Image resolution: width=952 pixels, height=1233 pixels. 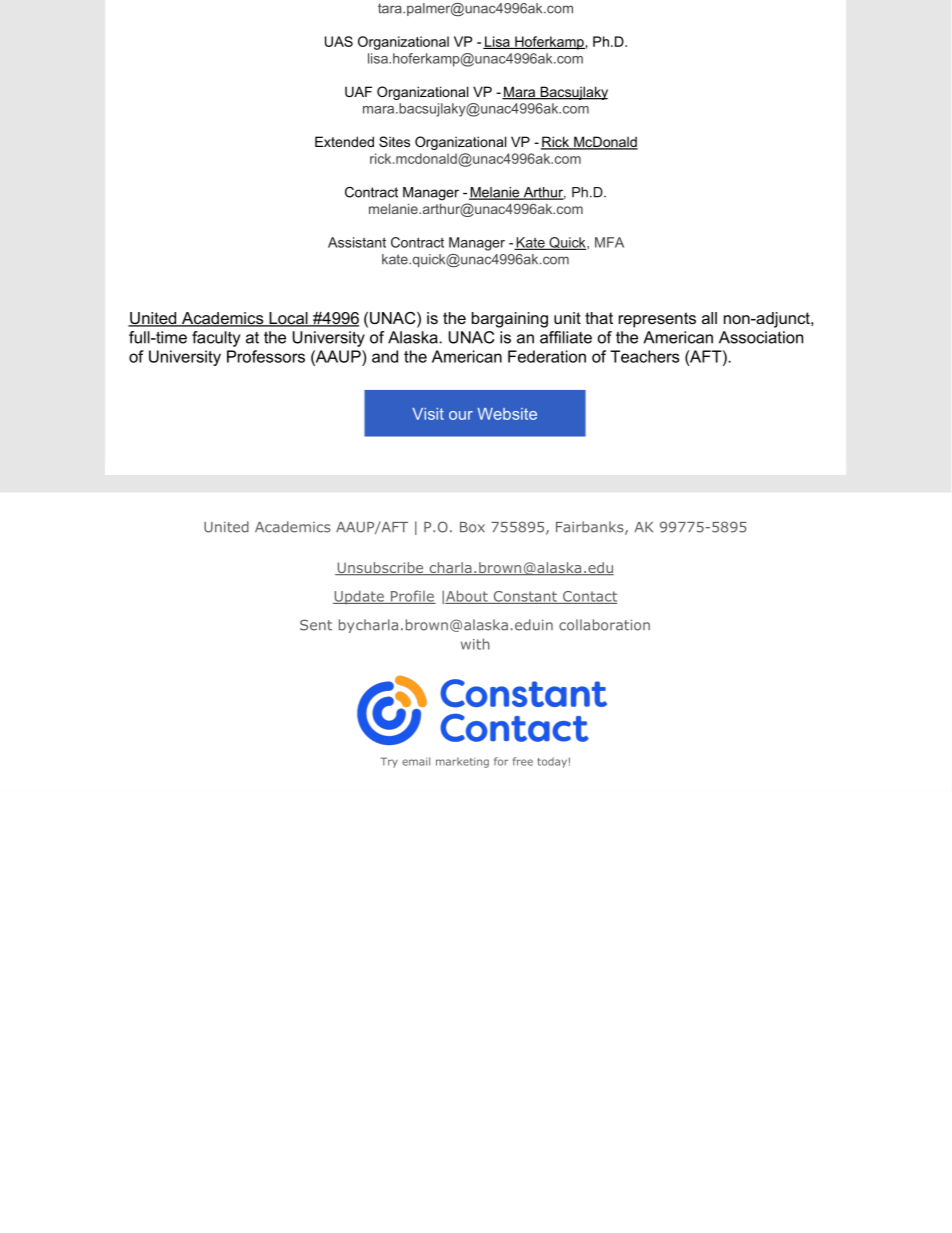 I want to click on Professors, so click(x=266, y=356).
